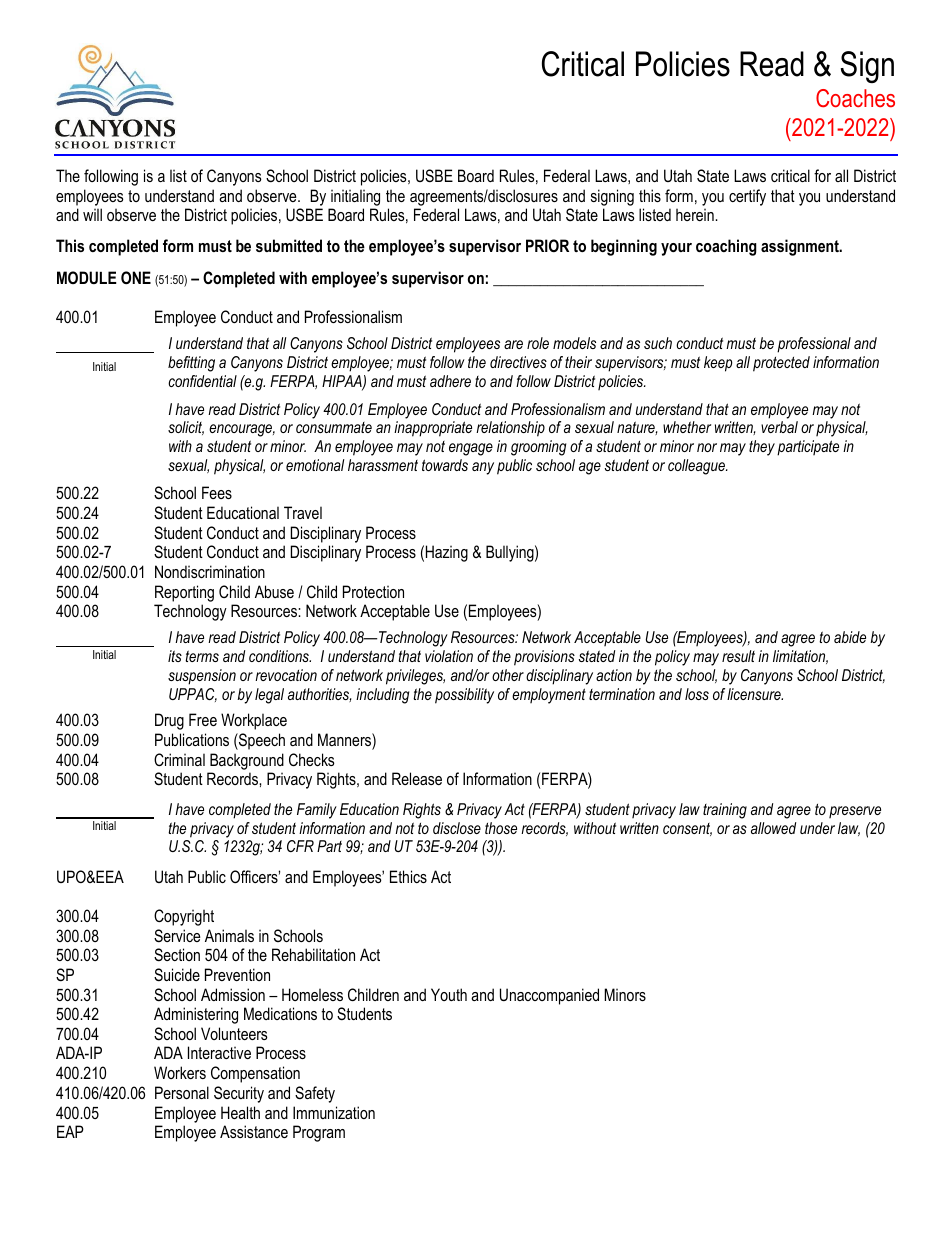 This screenshot has height=1233, width=952. What do you see at coordinates (334, 1112) in the screenshot?
I see `Immunization` at bounding box center [334, 1112].
